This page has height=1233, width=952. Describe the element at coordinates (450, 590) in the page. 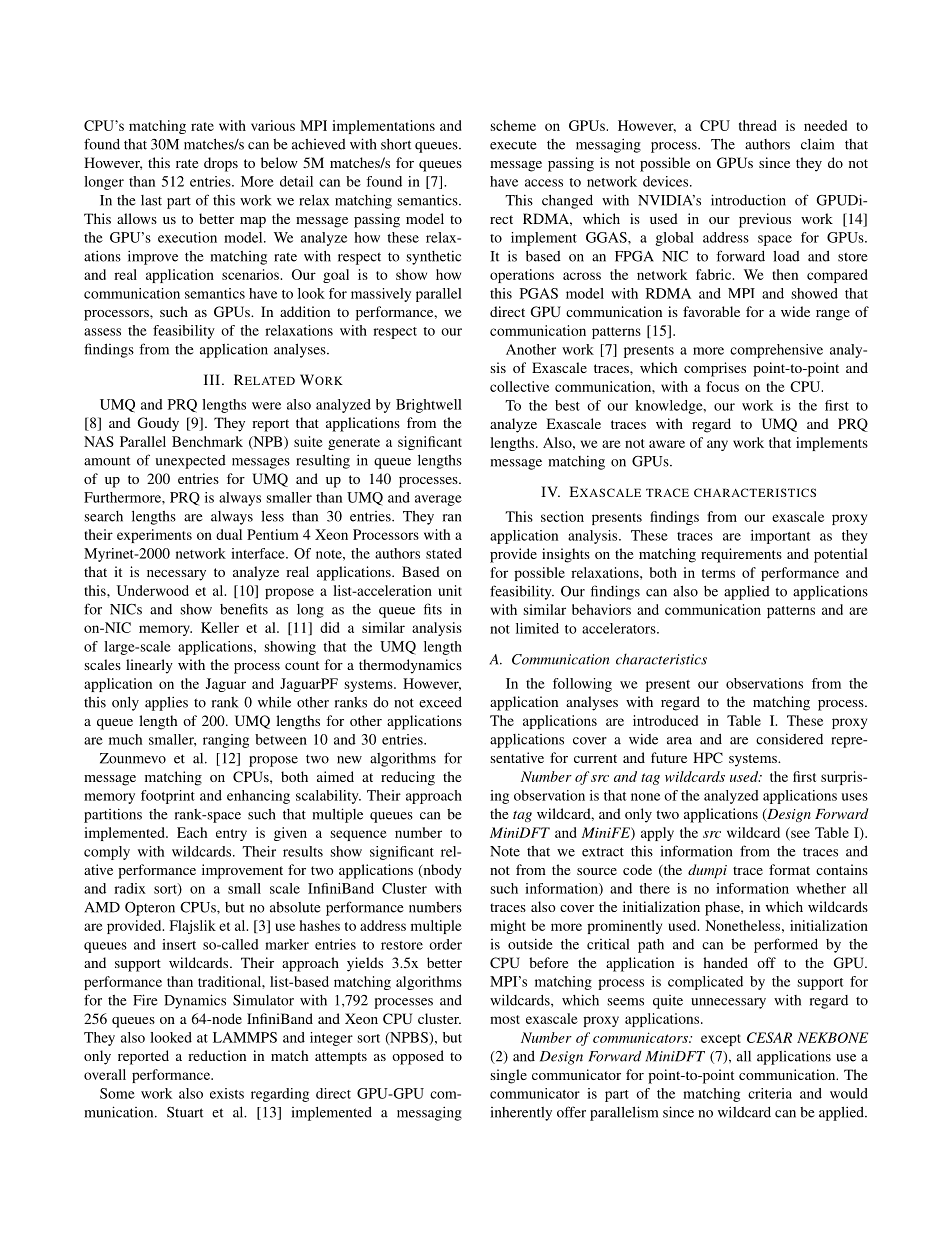

I see `unit` at that location.
